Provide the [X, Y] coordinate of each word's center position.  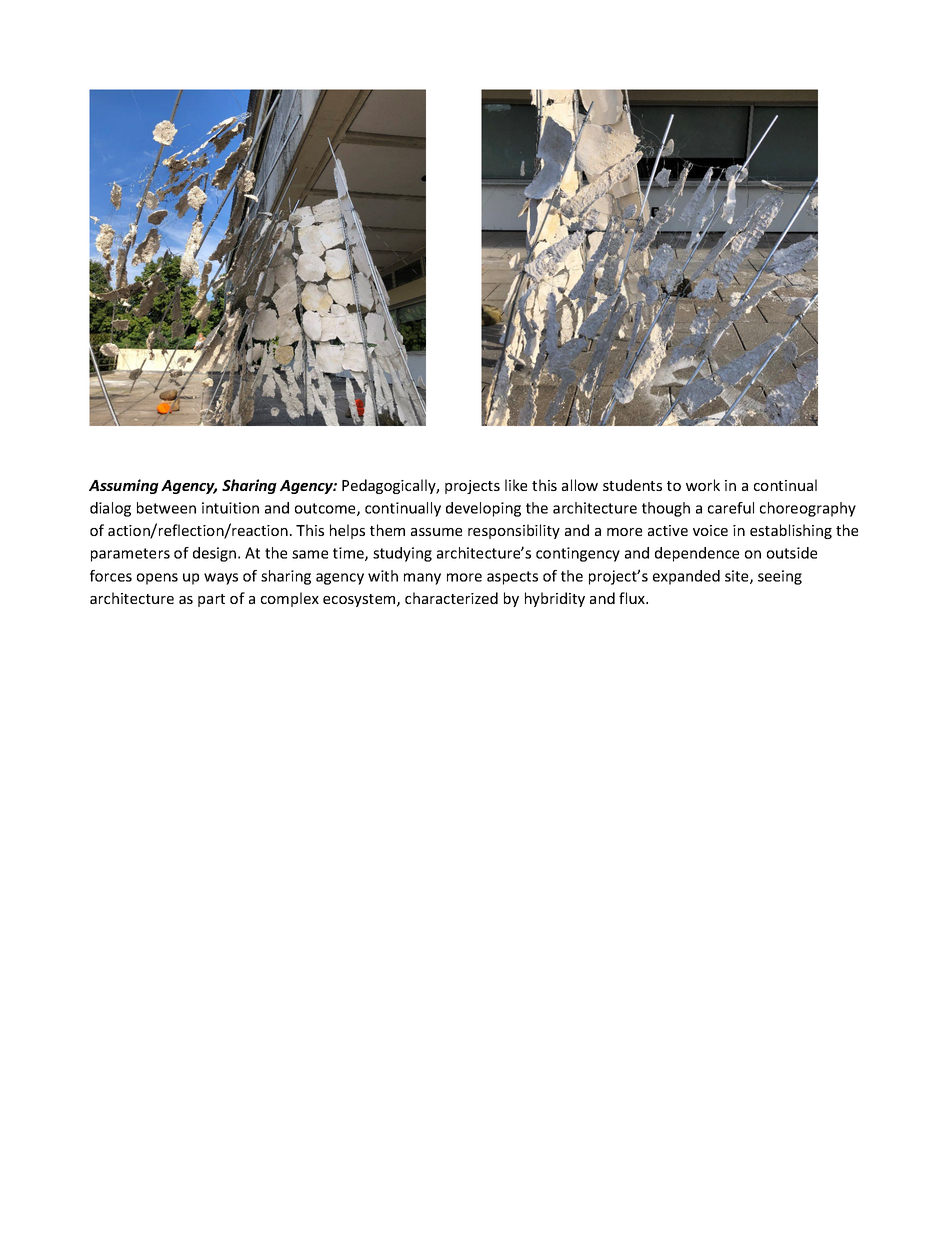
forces [111, 576]
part [211, 600]
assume [436, 532]
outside [792, 553]
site [738, 577]
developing [483, 509]
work [703, 485]
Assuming [124, 486]
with [383, 576]
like [516, 485]
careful [731, 508]
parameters [130, 555]
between [166, 508]
